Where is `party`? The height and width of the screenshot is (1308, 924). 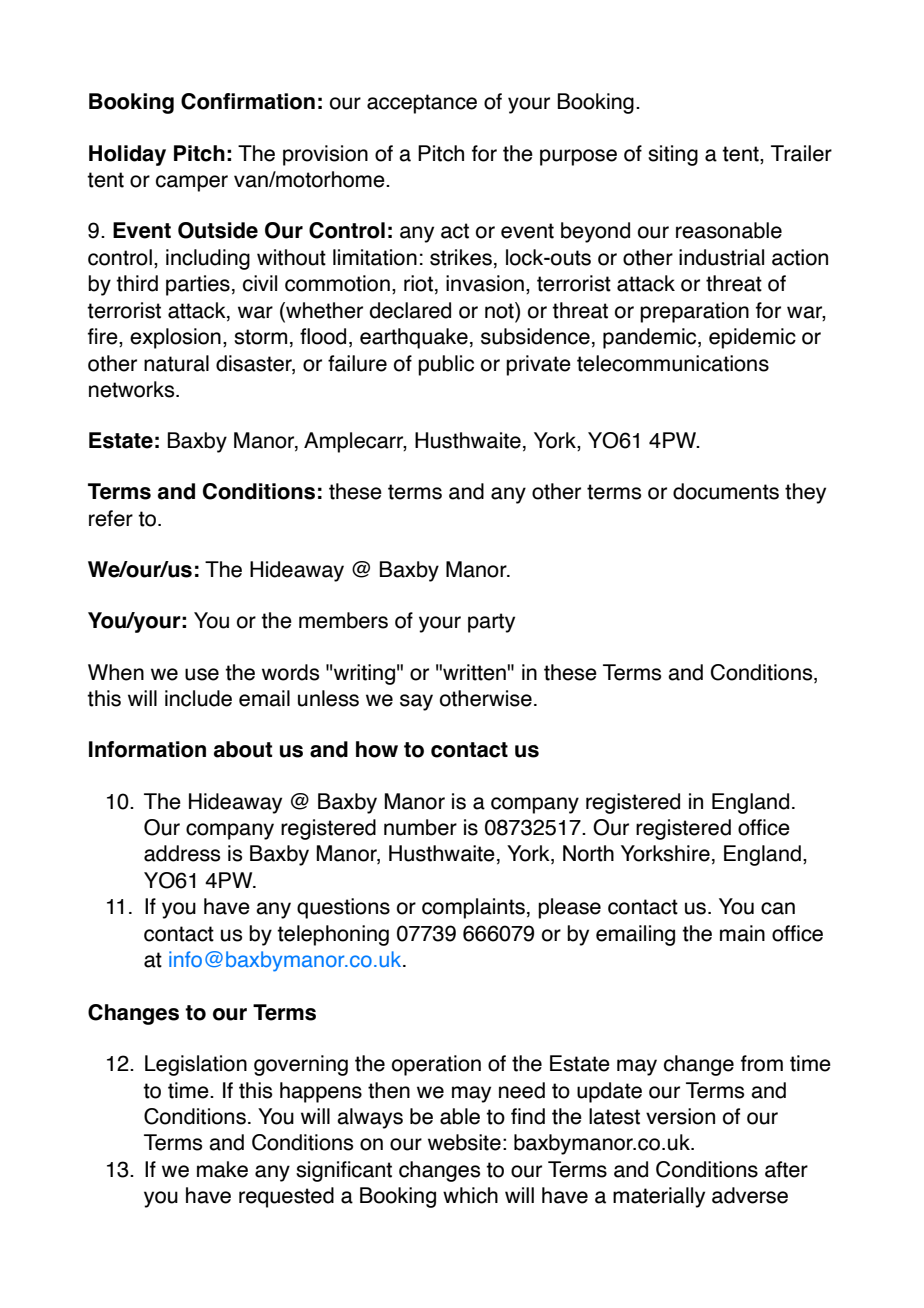 party is located at coordinates (491, 623).
